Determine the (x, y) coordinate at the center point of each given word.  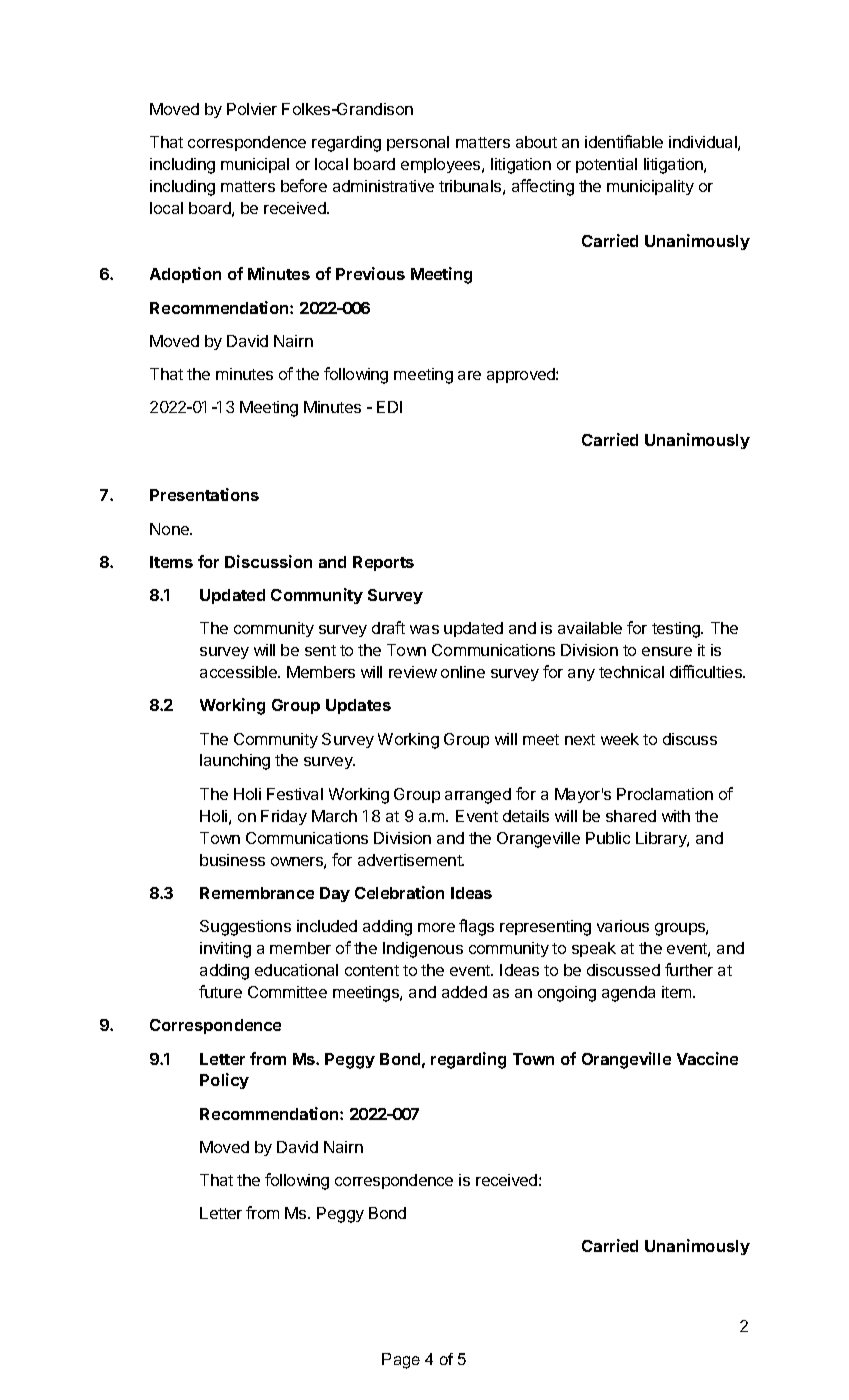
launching (235, 762)
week (620, 739)
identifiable (624, 141)
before (304, 185)
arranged (478, 796)
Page (401, 1361)
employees (442, 165)
